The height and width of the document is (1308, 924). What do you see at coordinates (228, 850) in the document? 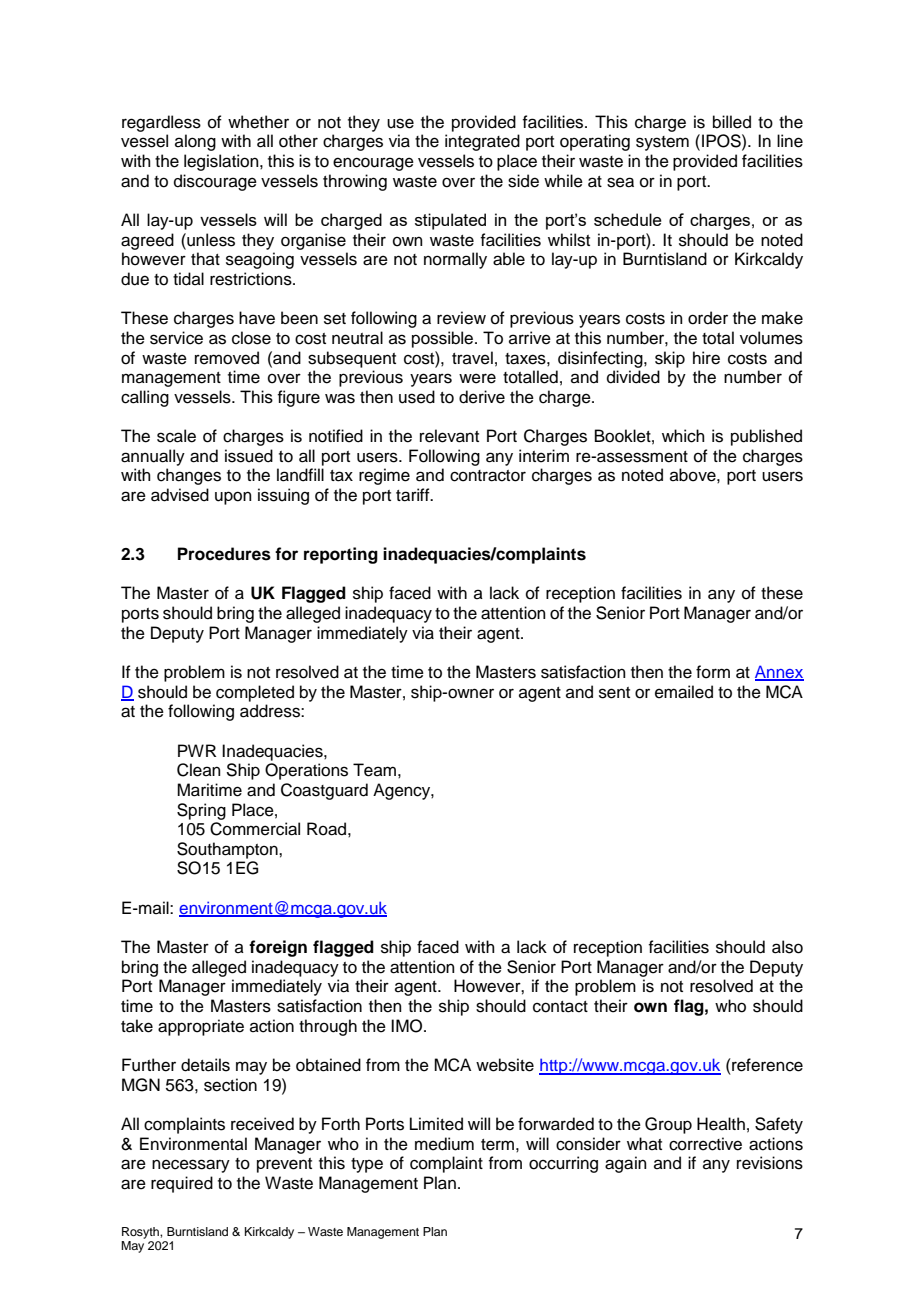
I see `Southampton` at bounding box center [228, 850].
